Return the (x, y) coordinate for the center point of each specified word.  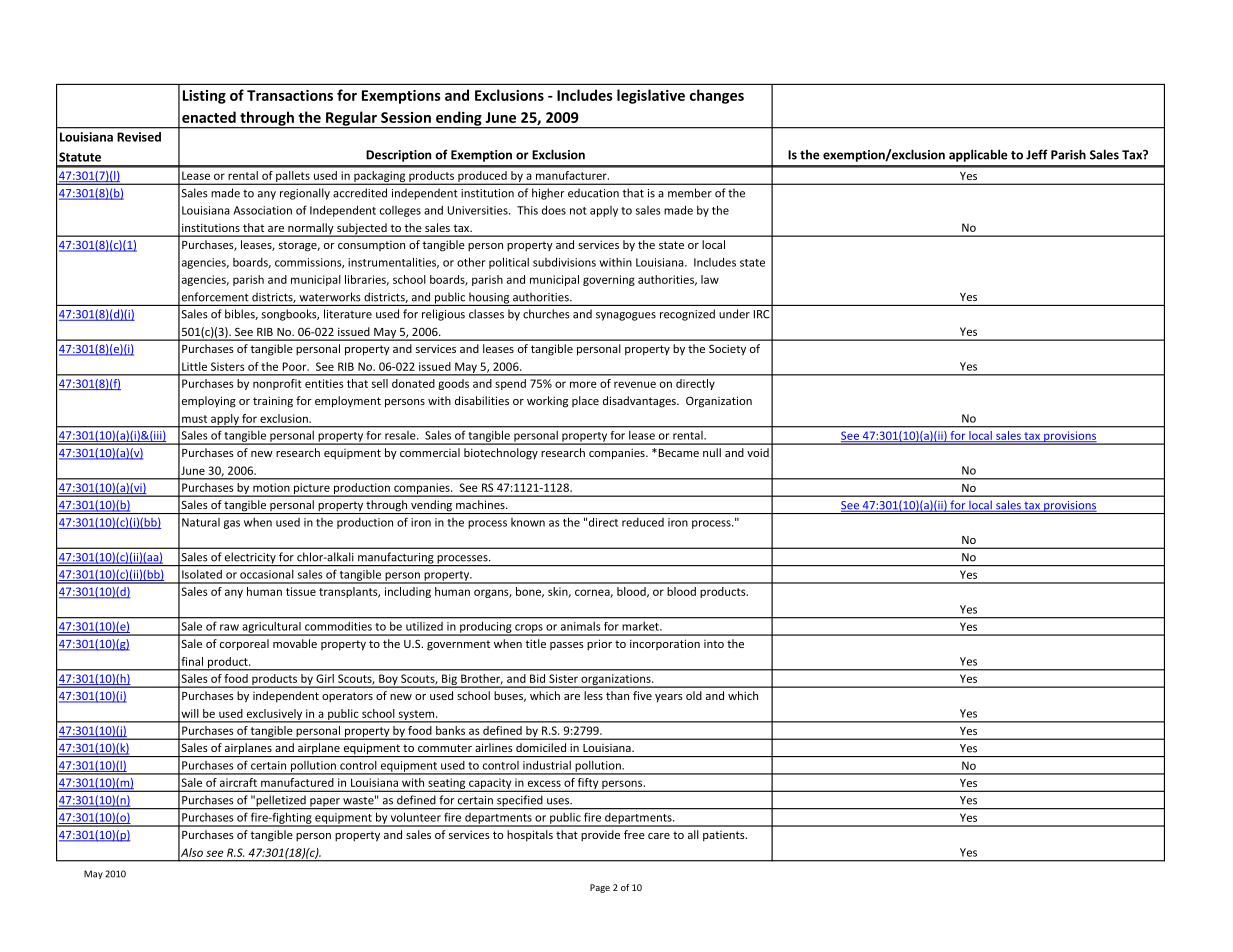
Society (727, 350)
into (714, 644)
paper (325, 803)
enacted (209, 117)
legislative (651, 96)
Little (194, 366)
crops (529, 629)
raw (229, 627)
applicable (978, 155)
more (583, 384)
